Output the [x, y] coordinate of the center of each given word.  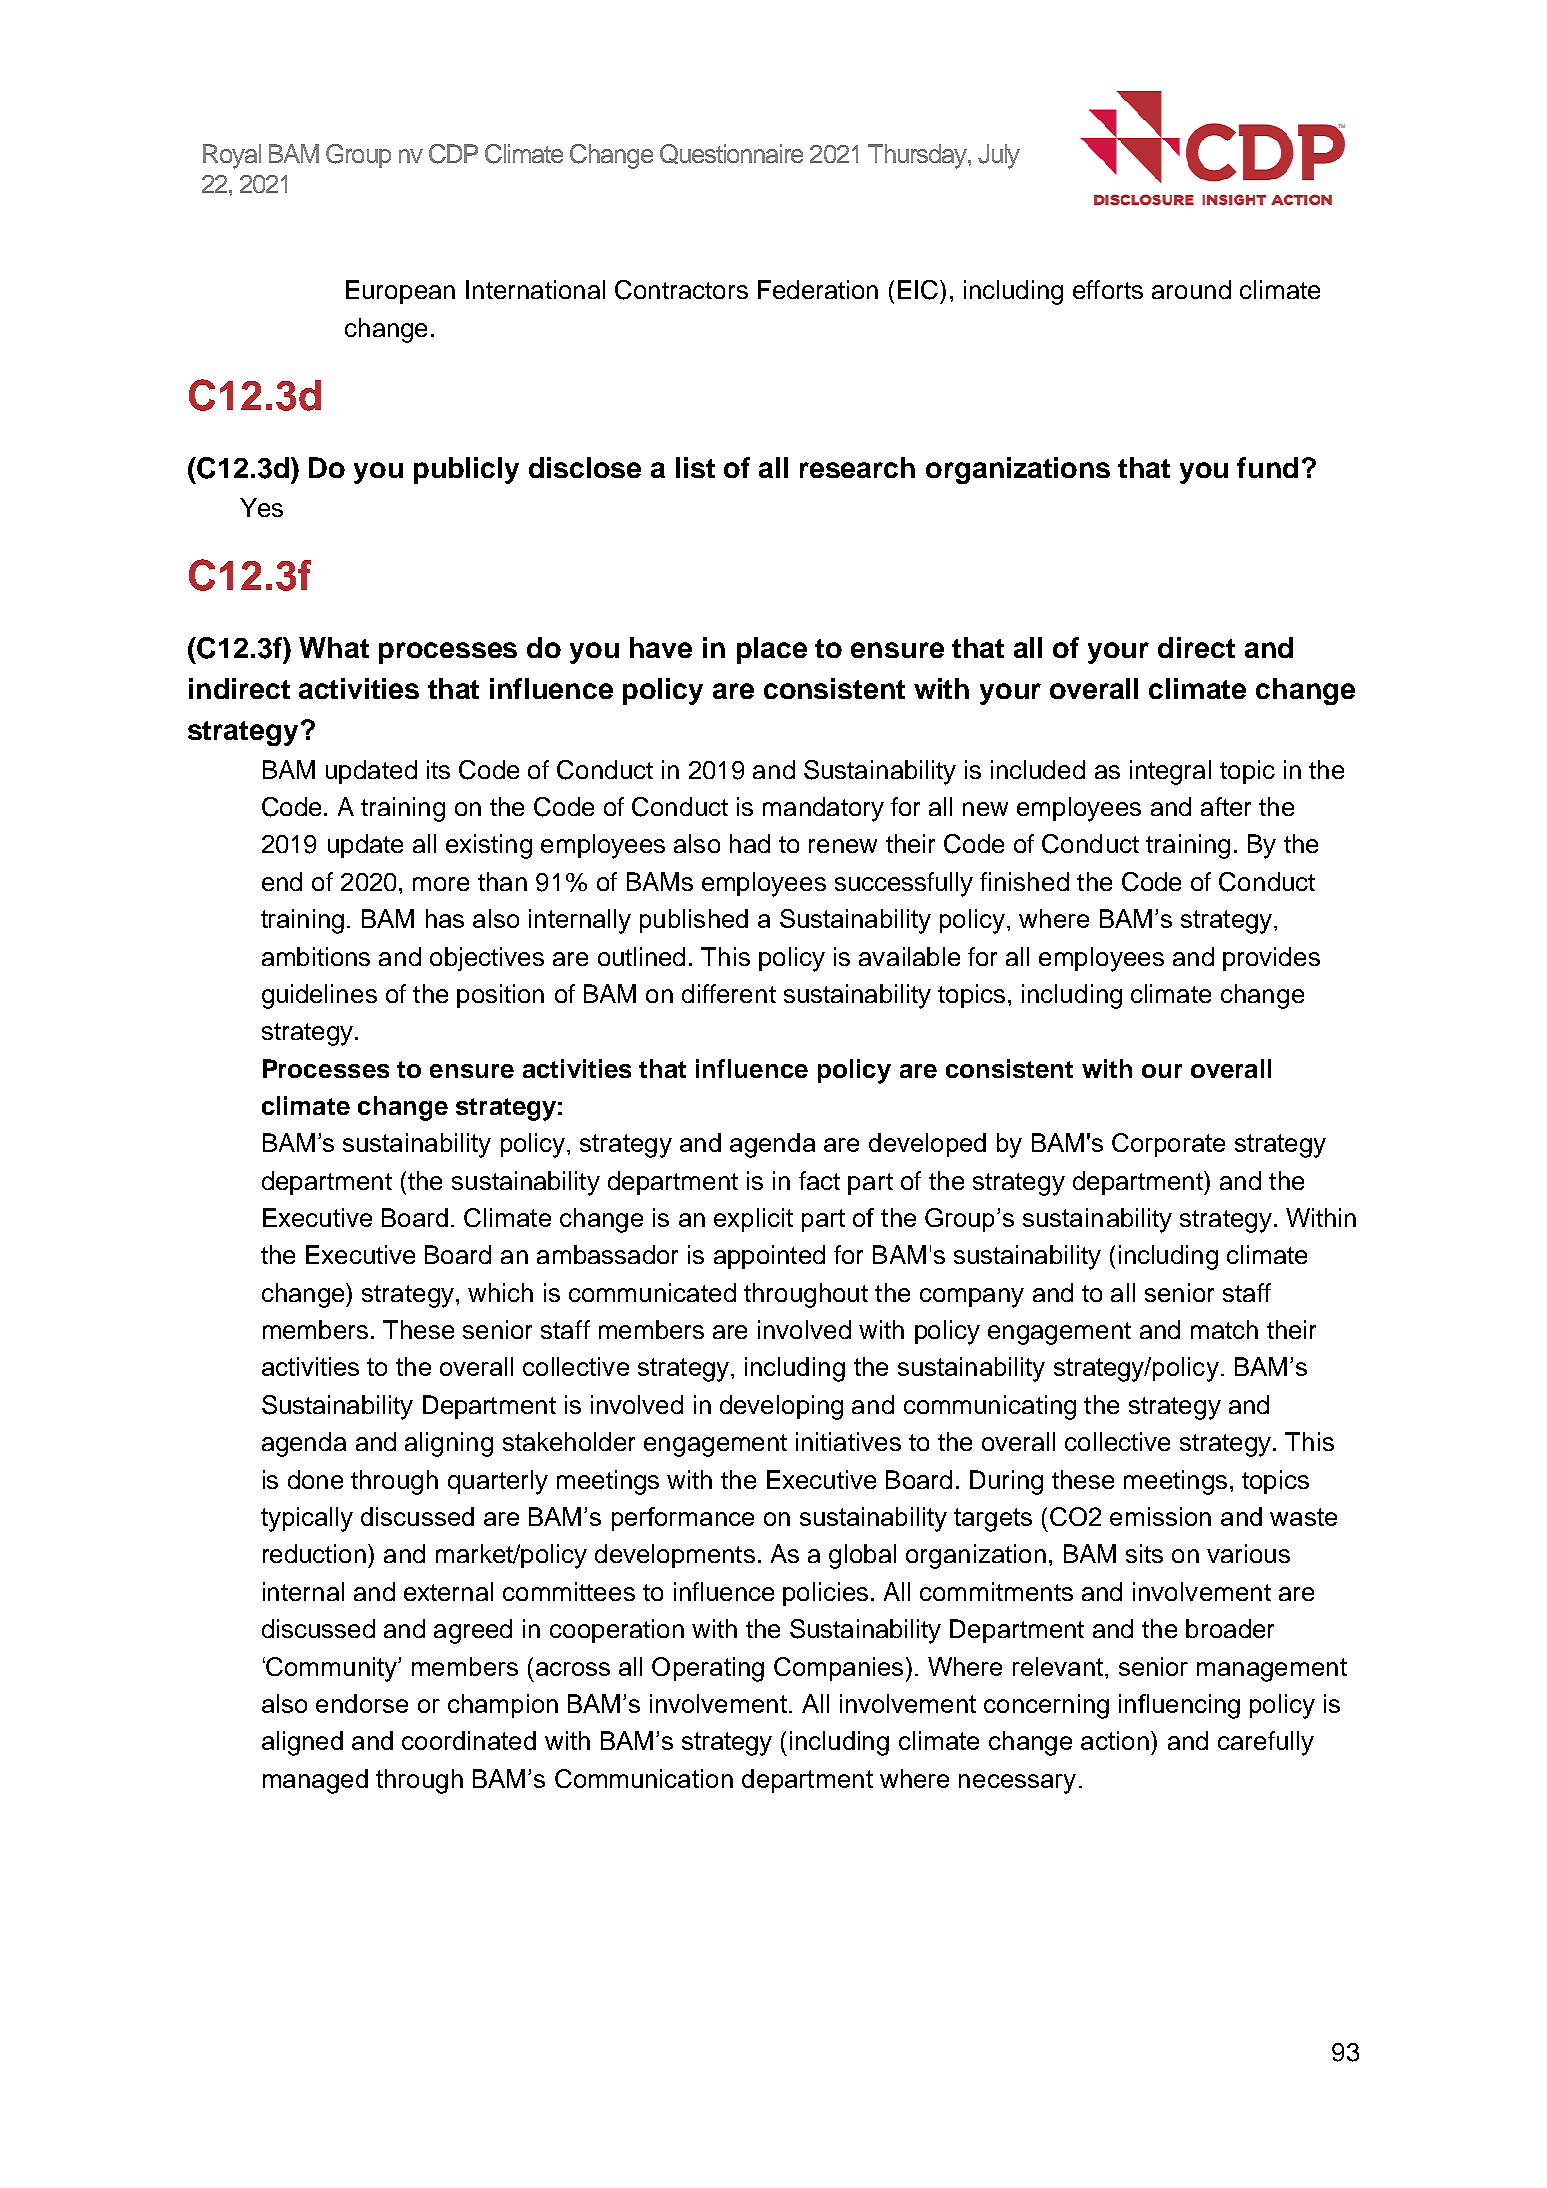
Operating [708, 1669]
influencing [1179, 1706]
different [729, 993]
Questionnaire [731, 154]
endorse [362, 1703]
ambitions [316, 956]
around [1191, 289]
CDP [453, 154]
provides [1271, 959]
